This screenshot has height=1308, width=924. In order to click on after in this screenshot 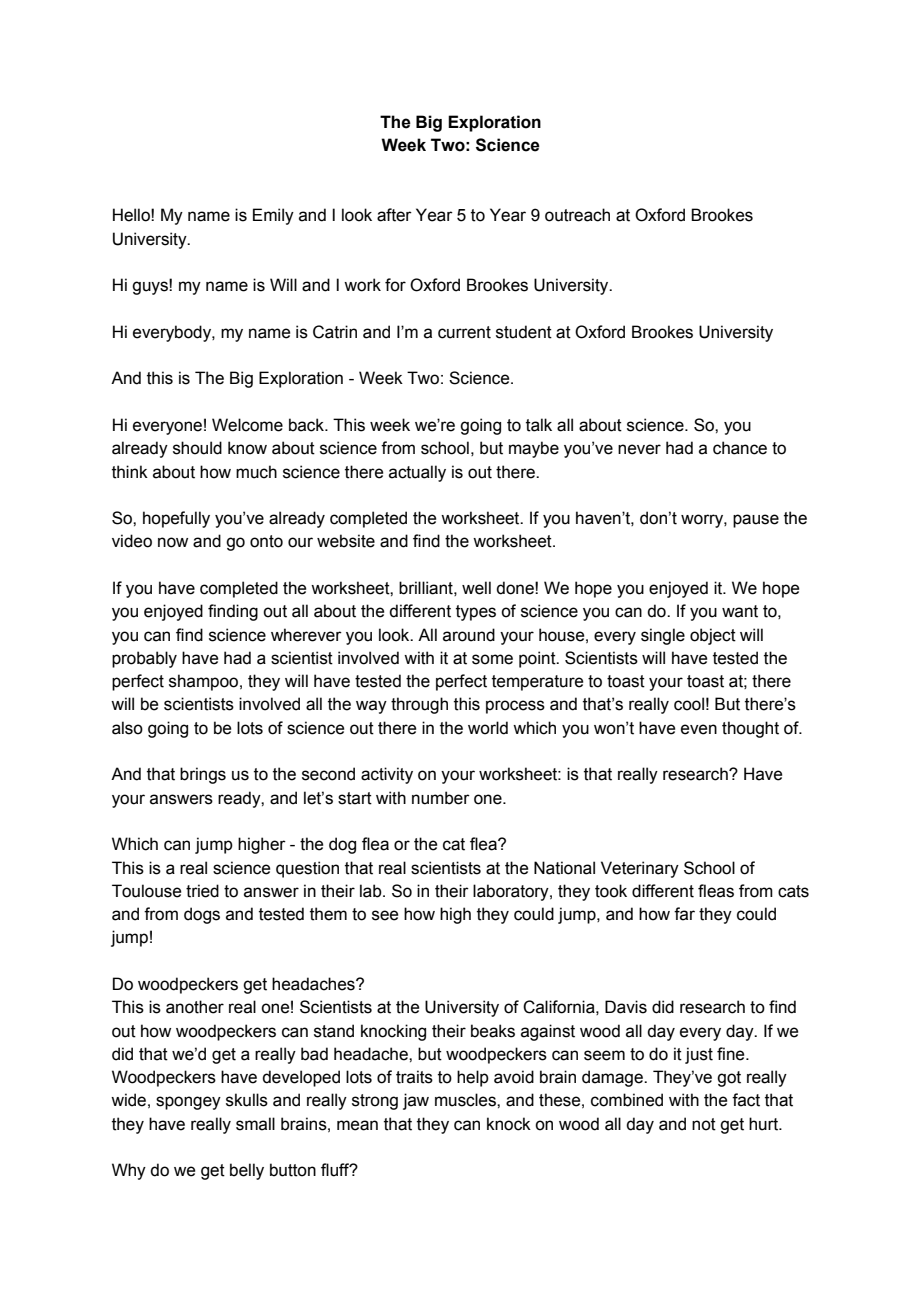, I will do `click(394, 215)`.
